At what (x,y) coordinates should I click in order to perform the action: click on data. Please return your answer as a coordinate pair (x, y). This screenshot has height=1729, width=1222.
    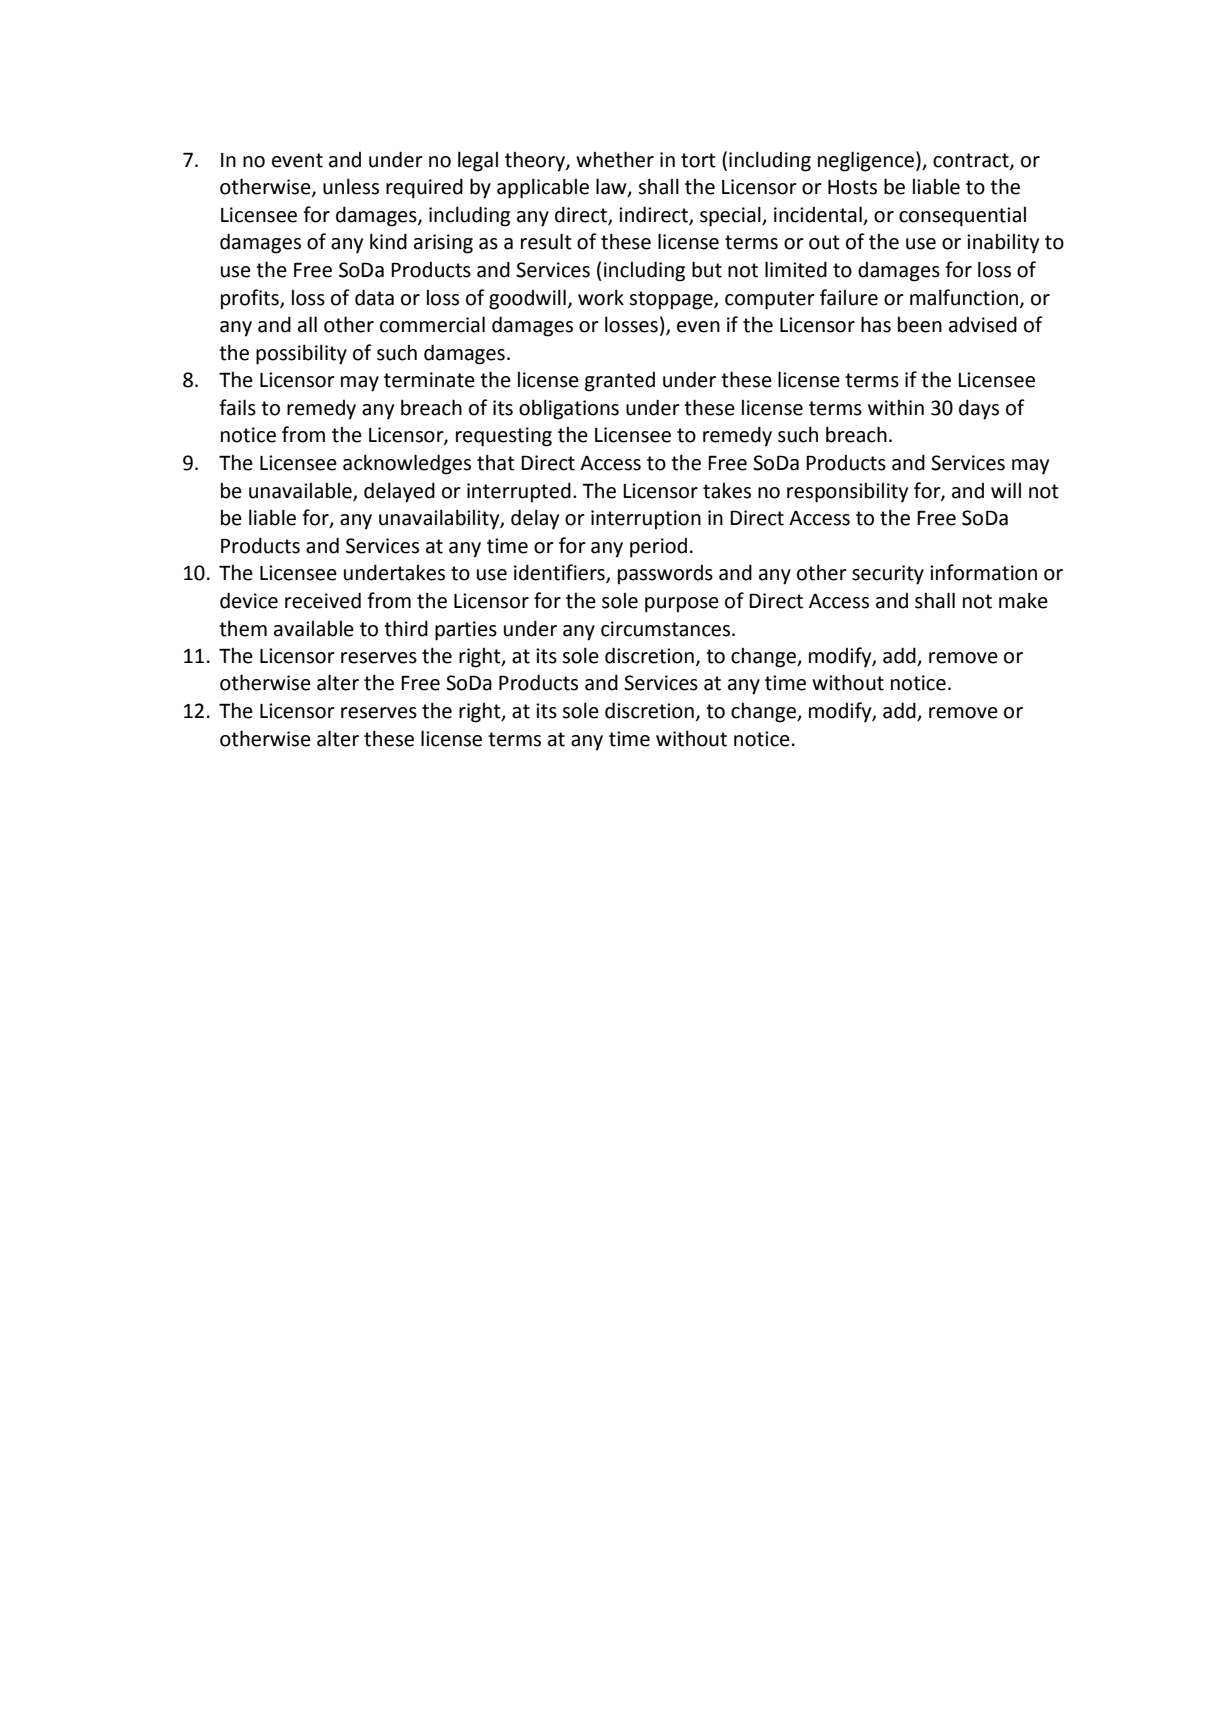
    Looking at the image, I should click on (374, 297).
